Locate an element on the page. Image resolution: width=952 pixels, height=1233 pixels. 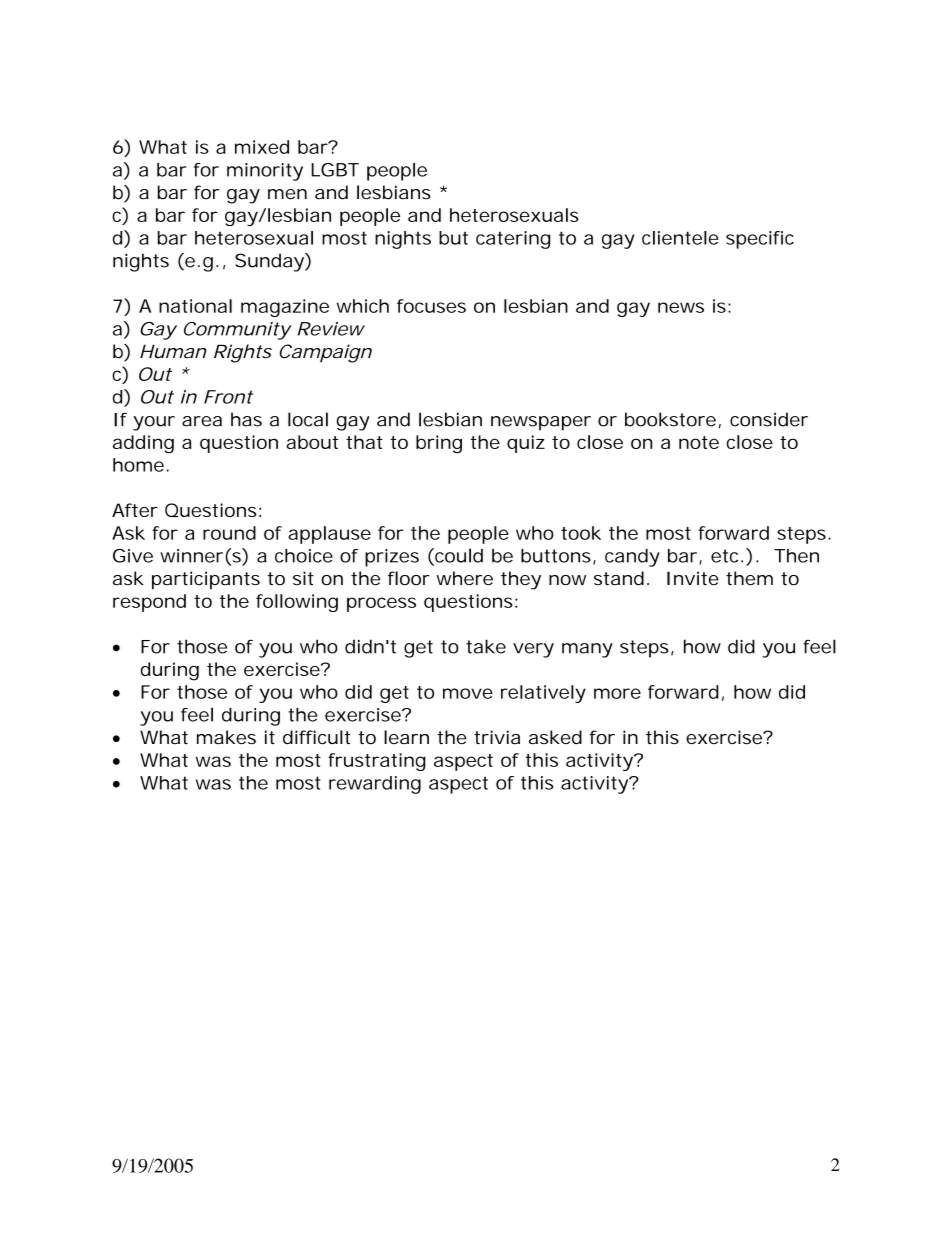
participants is located at coordinates (206, 580).
